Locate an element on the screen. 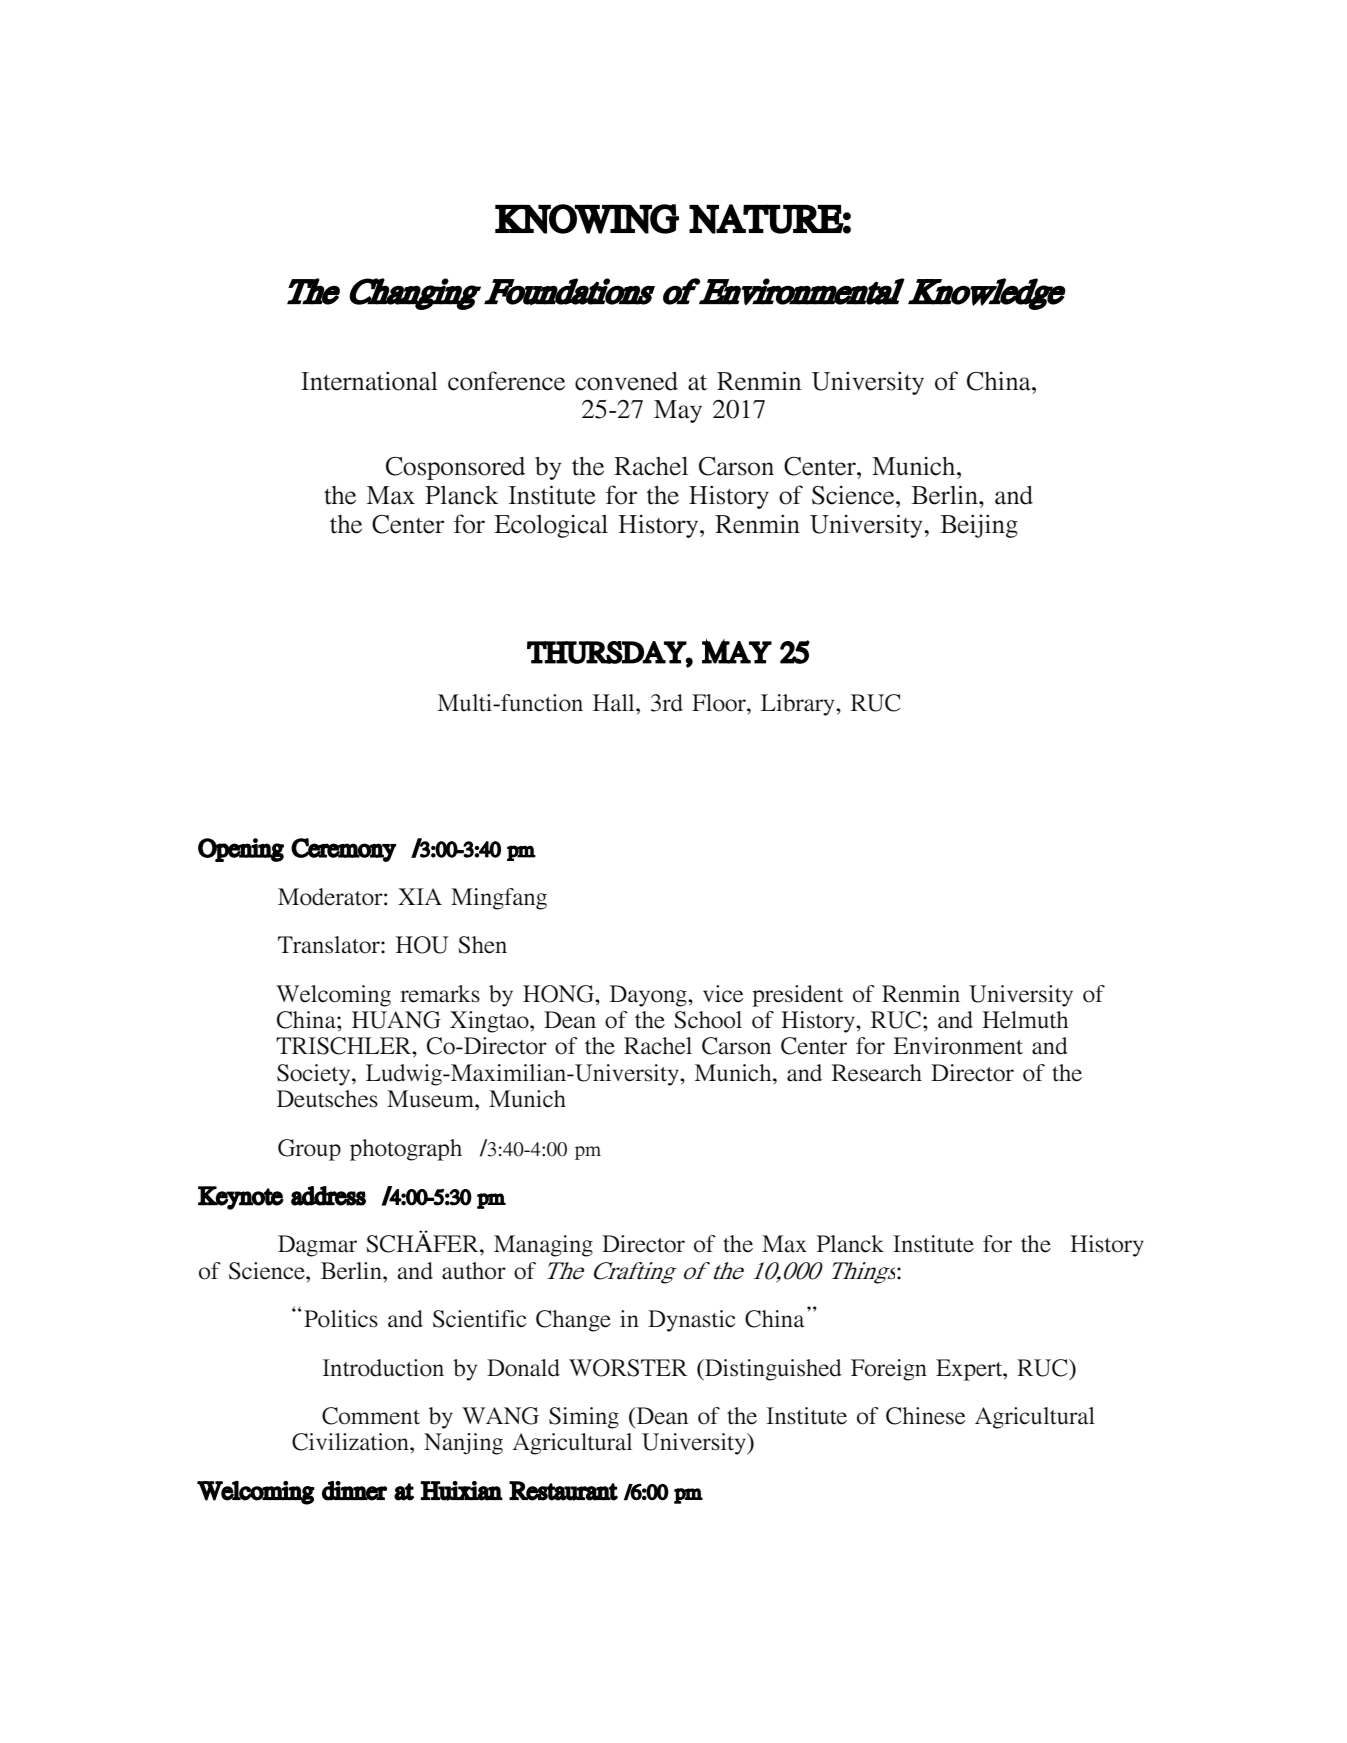 This screenshot has width=1347, height=1743. president is located at coordinates (797, 996).
